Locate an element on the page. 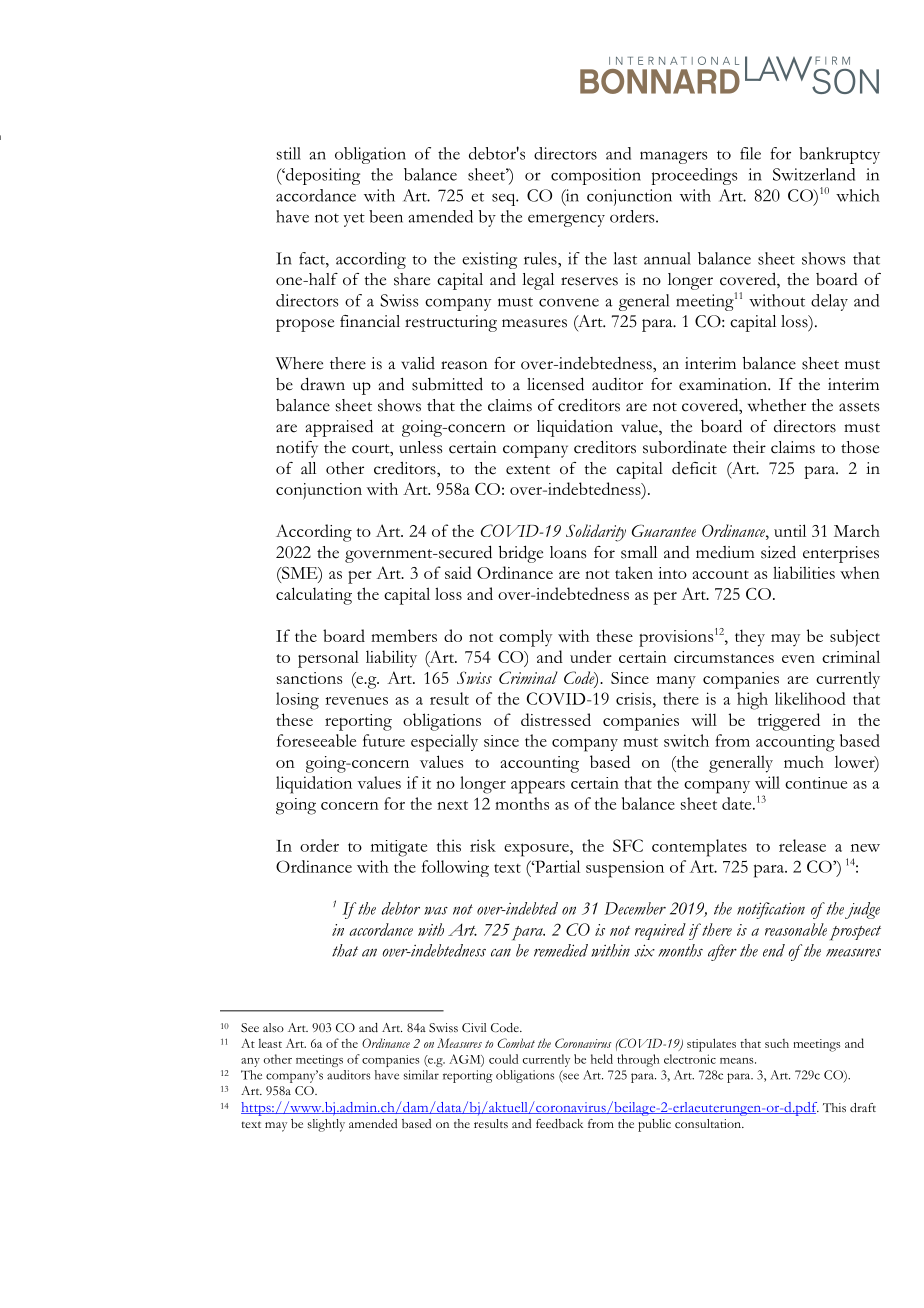 The width and height of the document is (924, 1308). composition is located at coordinates (596, 176).
